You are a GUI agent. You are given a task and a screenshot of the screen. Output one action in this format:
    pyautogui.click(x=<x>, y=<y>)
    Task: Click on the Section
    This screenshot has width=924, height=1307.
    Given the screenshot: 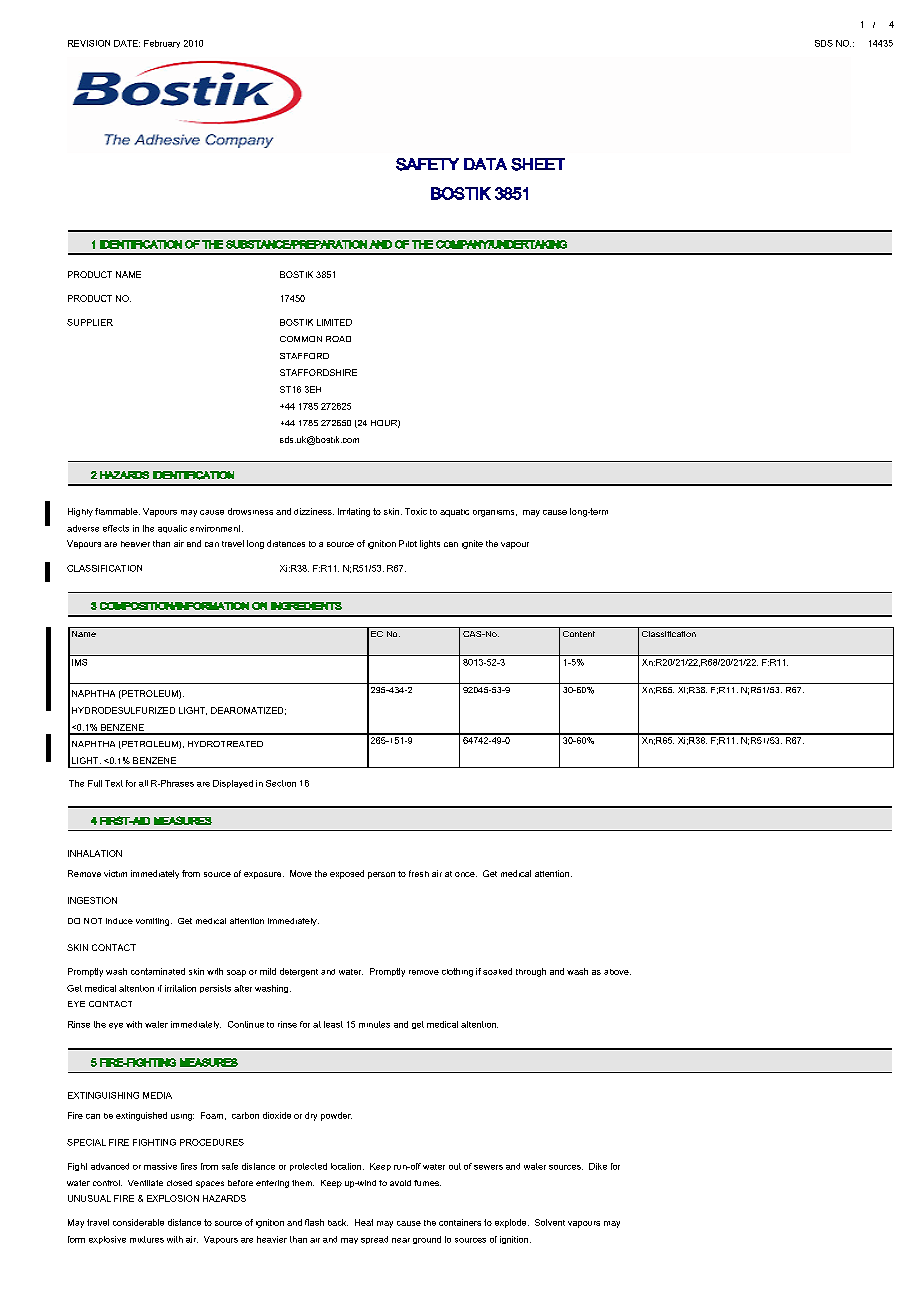 What is the action you would take?
    pyautogui.click(x=281, y=783)
